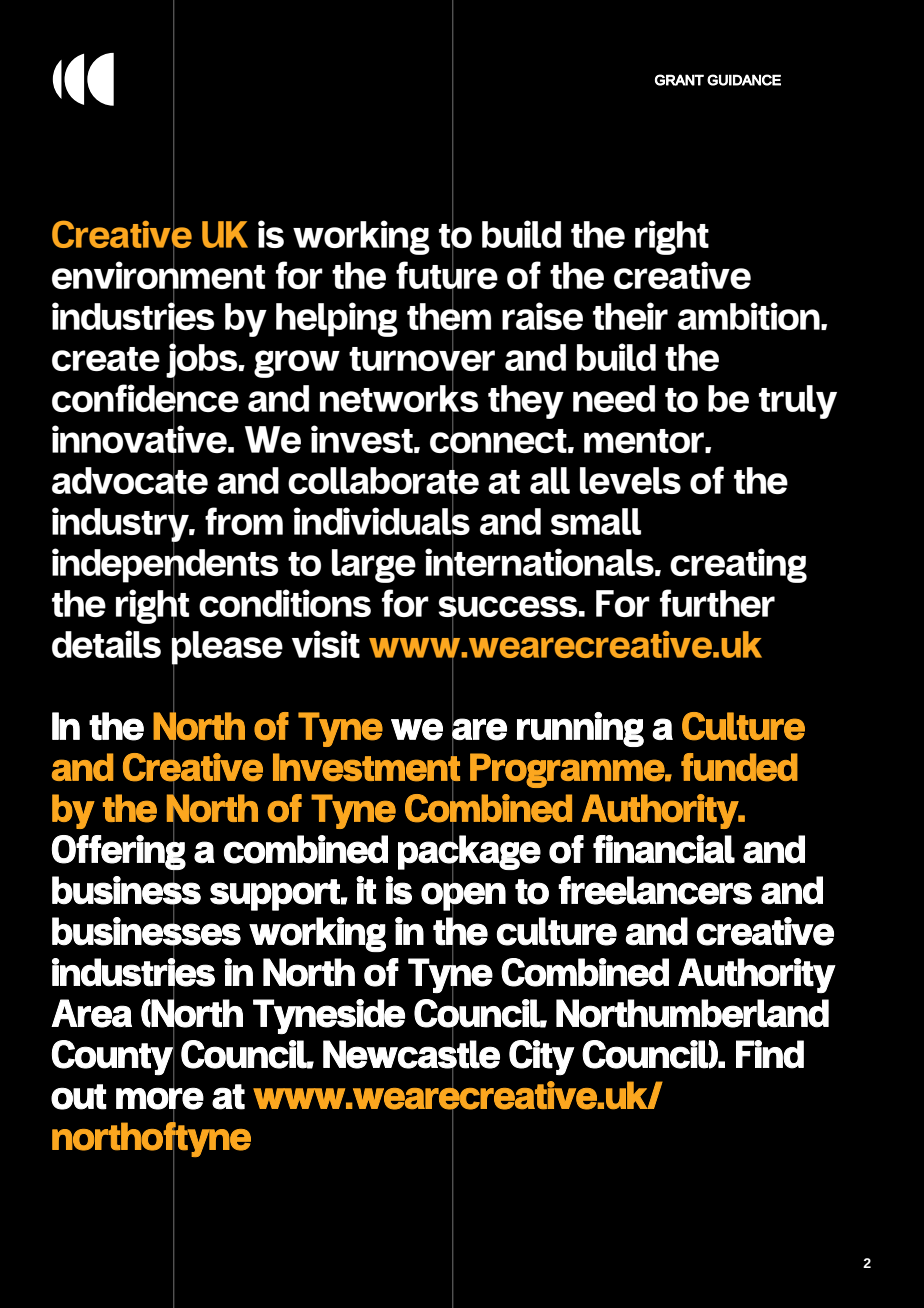  Describe the element at coordinates (158, 274) in the screenshot. I see `environment` at that location.
